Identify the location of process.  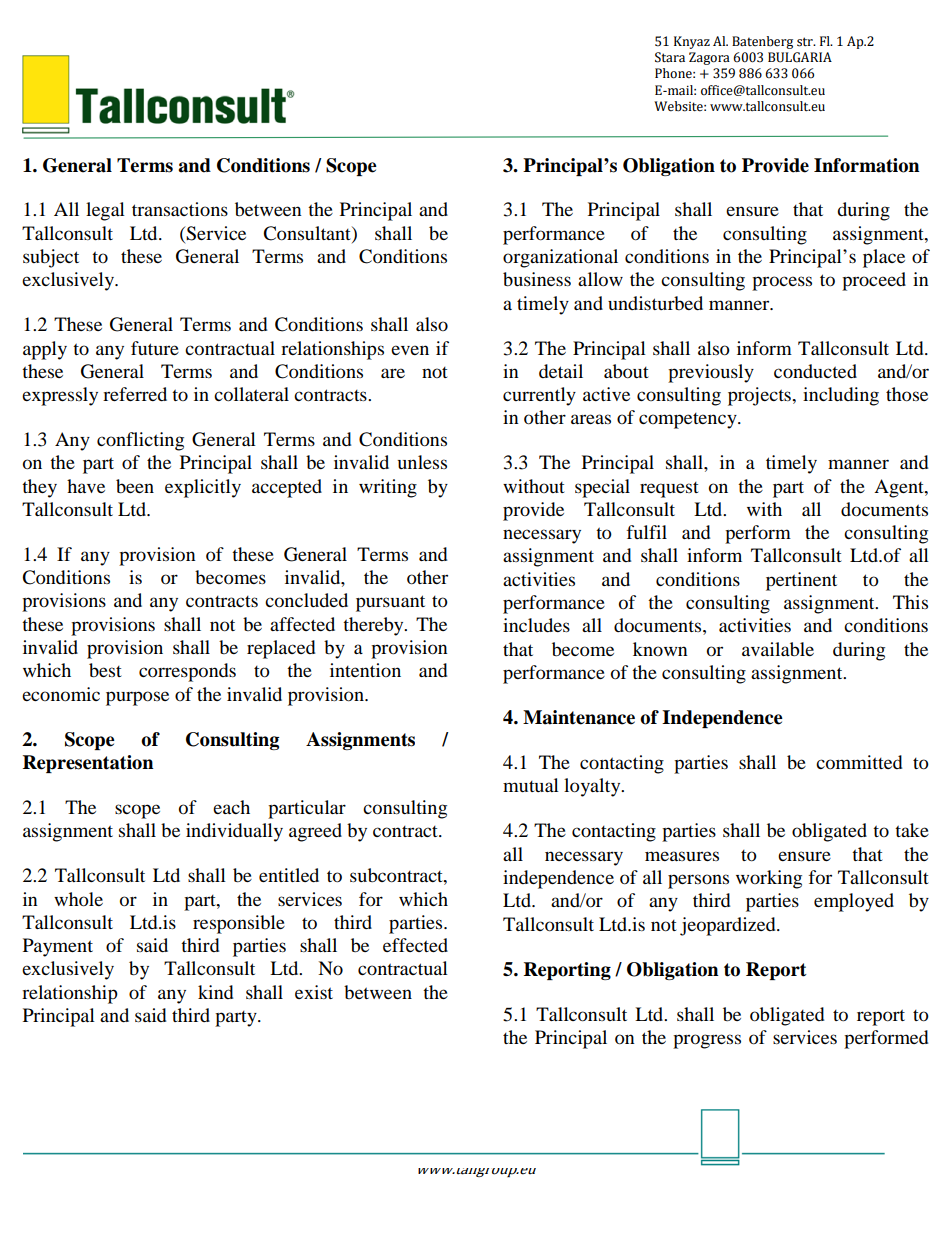
(782, 283).
